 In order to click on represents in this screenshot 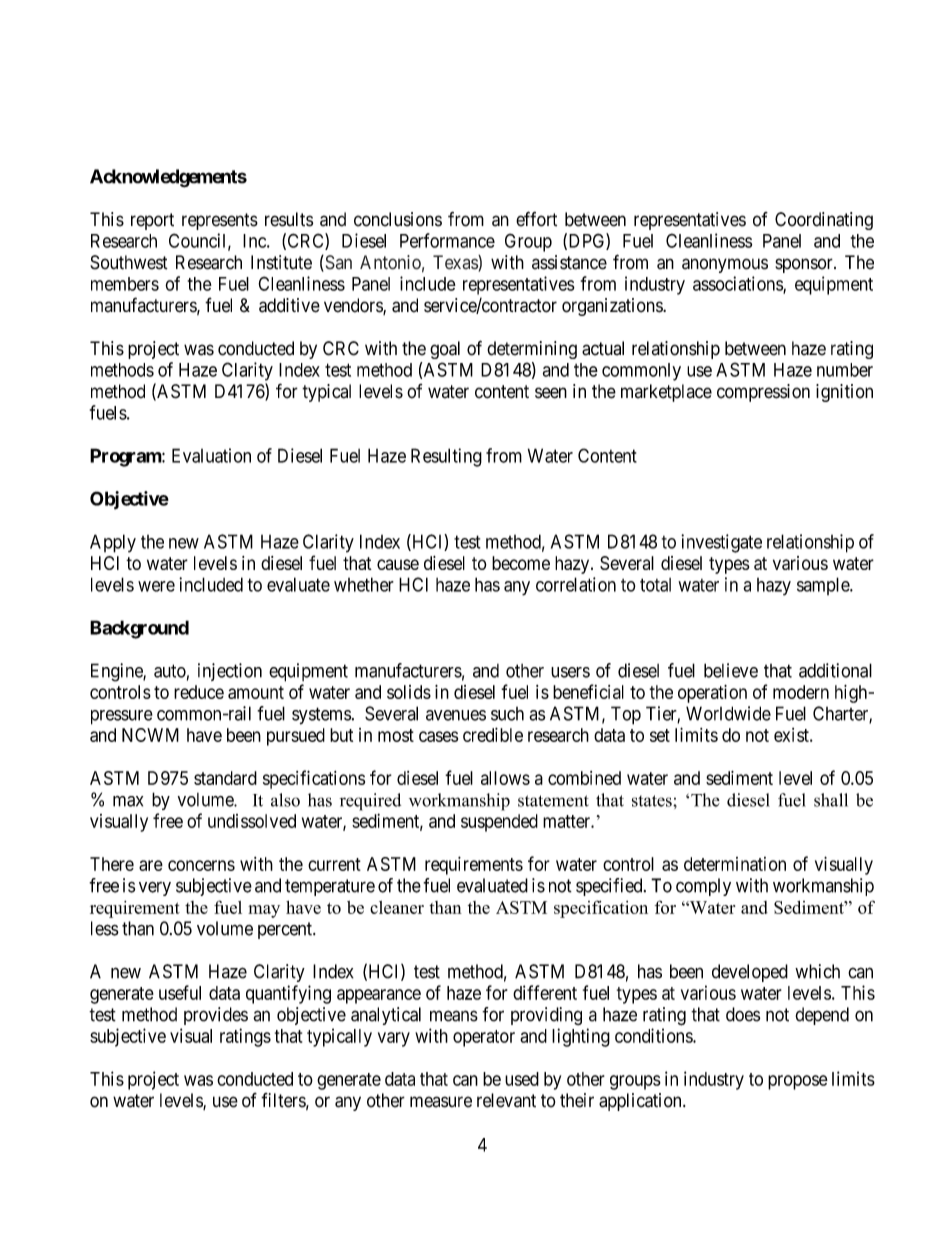, I will do `click(220, 221)`.
